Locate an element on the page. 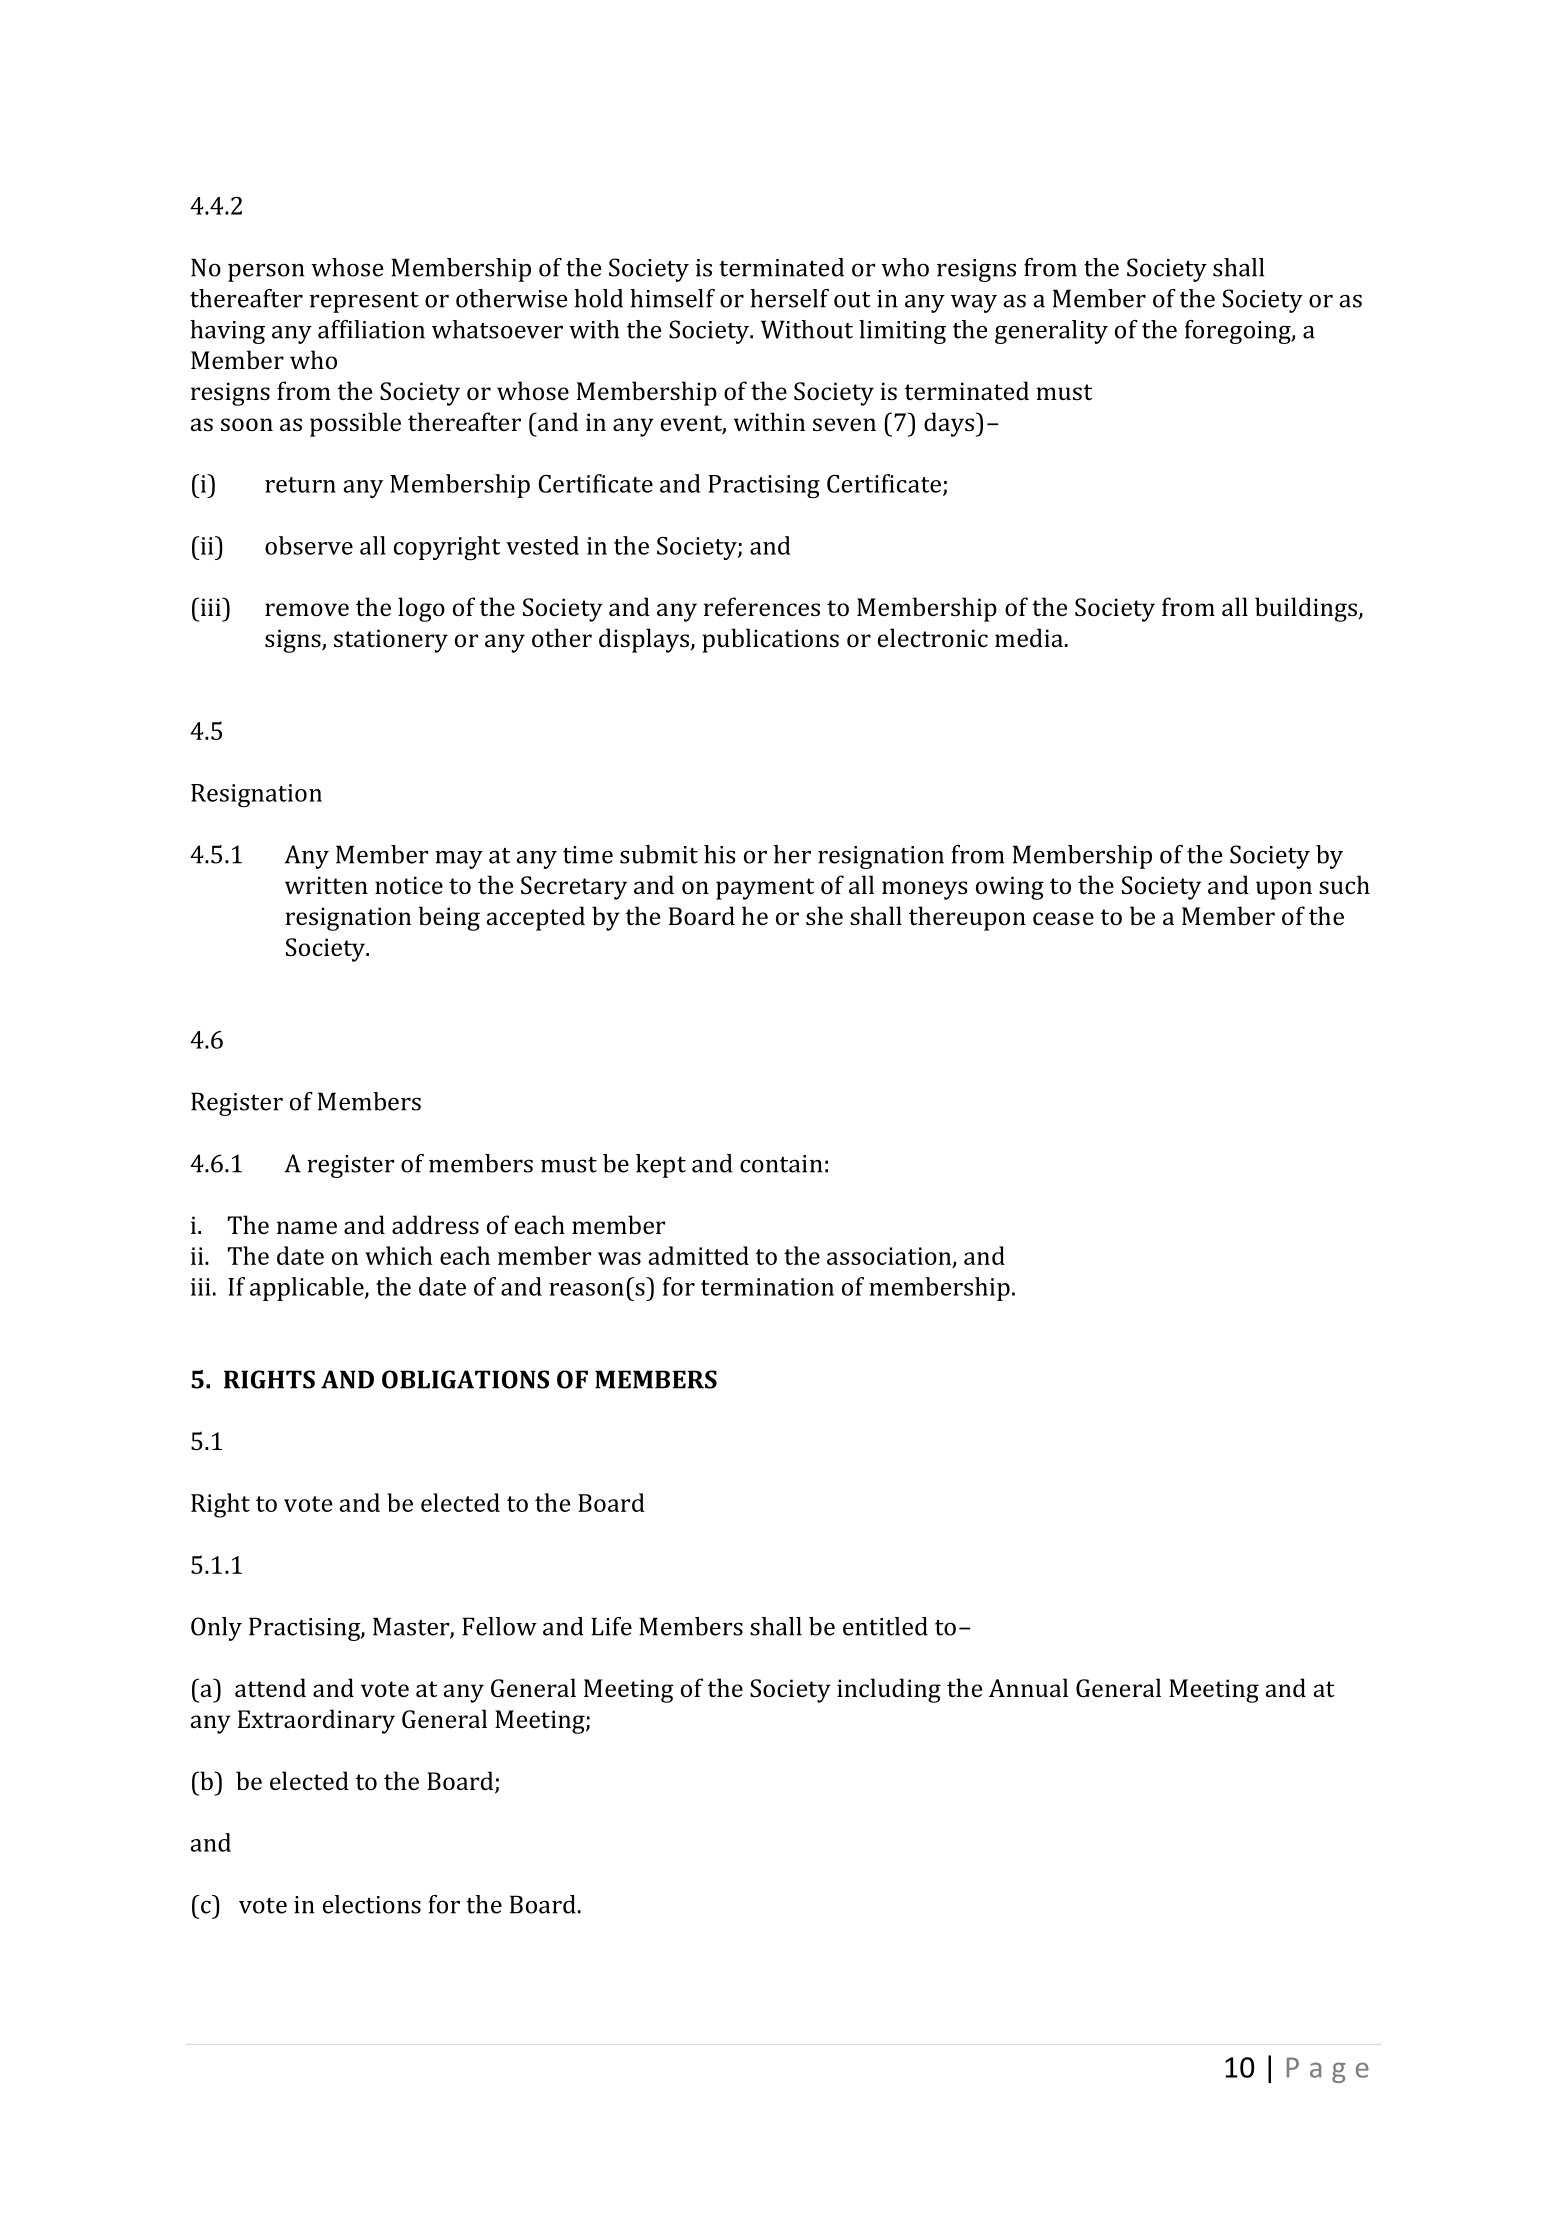  termination is located at coordinates (767, 1287).
